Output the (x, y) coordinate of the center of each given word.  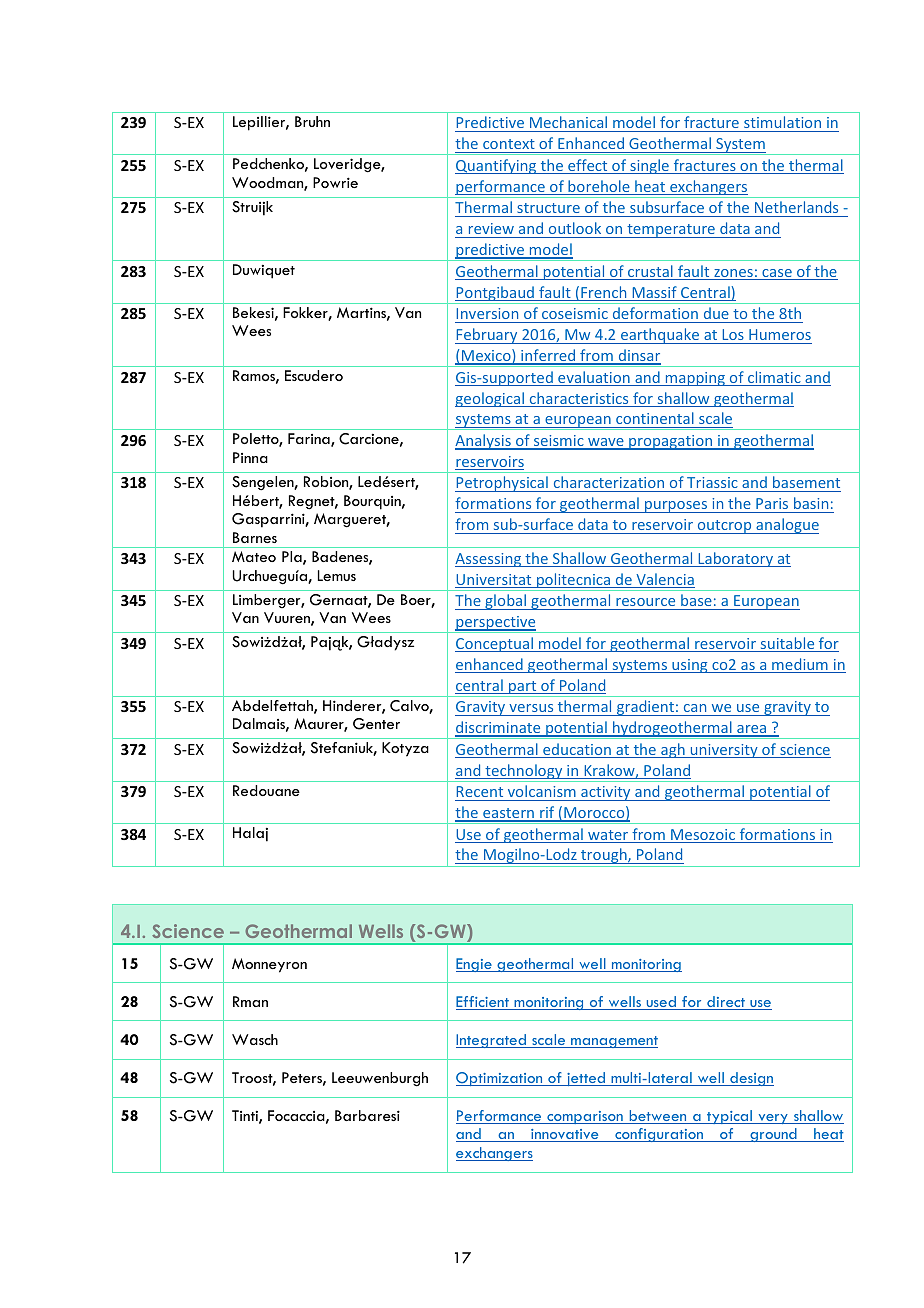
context (509, 144)
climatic (774, 378)
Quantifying (497, 166)
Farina (310, 440)
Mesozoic (703, 836)
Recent (479, 791)
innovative (565, 1135)
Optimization (500, 1079)
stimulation (782, 122)
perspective (496, 624)
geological (491, 399)
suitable (787, 644)
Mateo (254, 556)
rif (547, 813)
